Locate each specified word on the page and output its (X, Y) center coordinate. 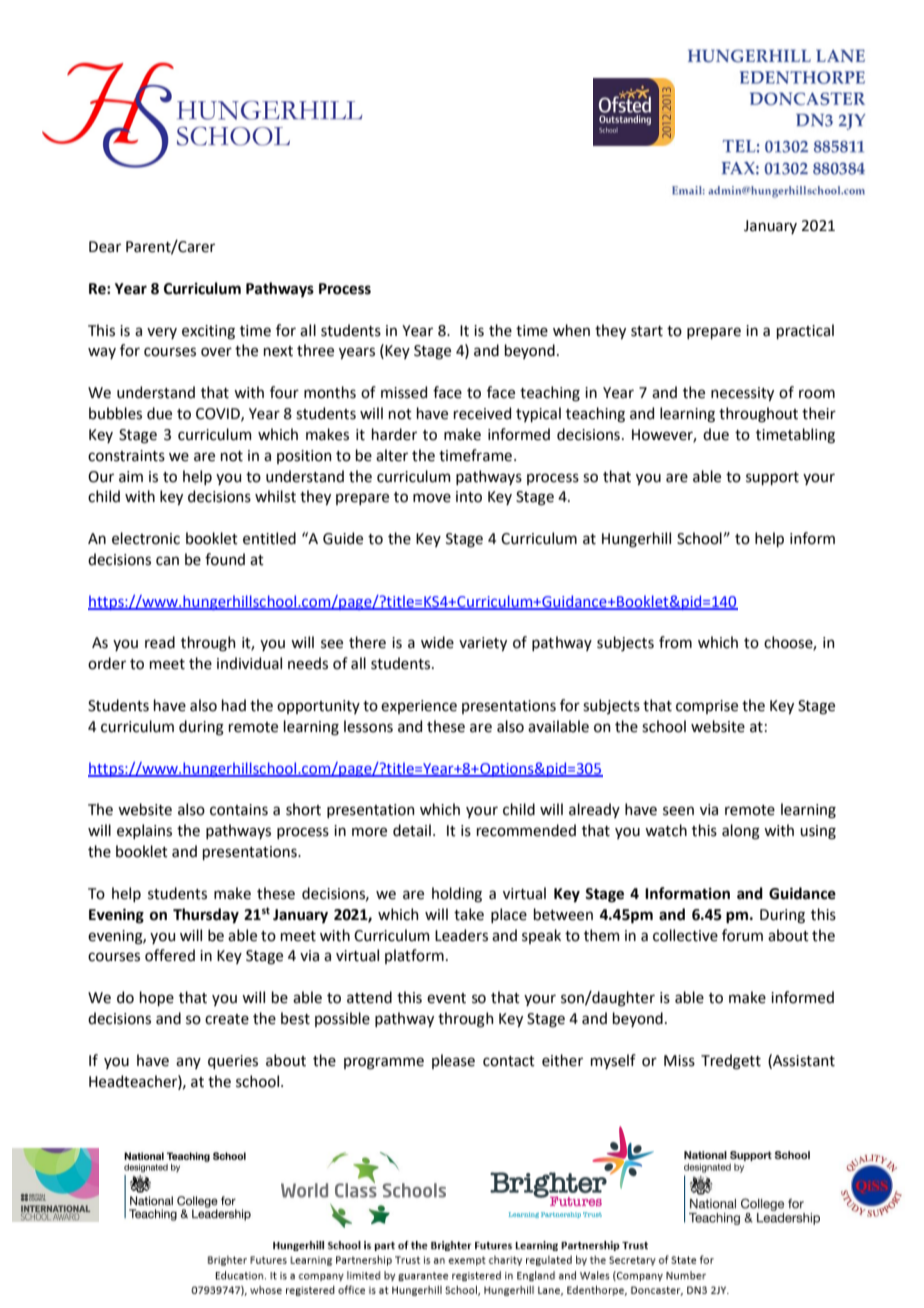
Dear (105, 247)
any (188, 1063)
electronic (146, 538)
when (571, 330)
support (772, 478)
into (469, 497)
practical (805, 331)
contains (239, 810)
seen (678, 811)
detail (412, 830)
